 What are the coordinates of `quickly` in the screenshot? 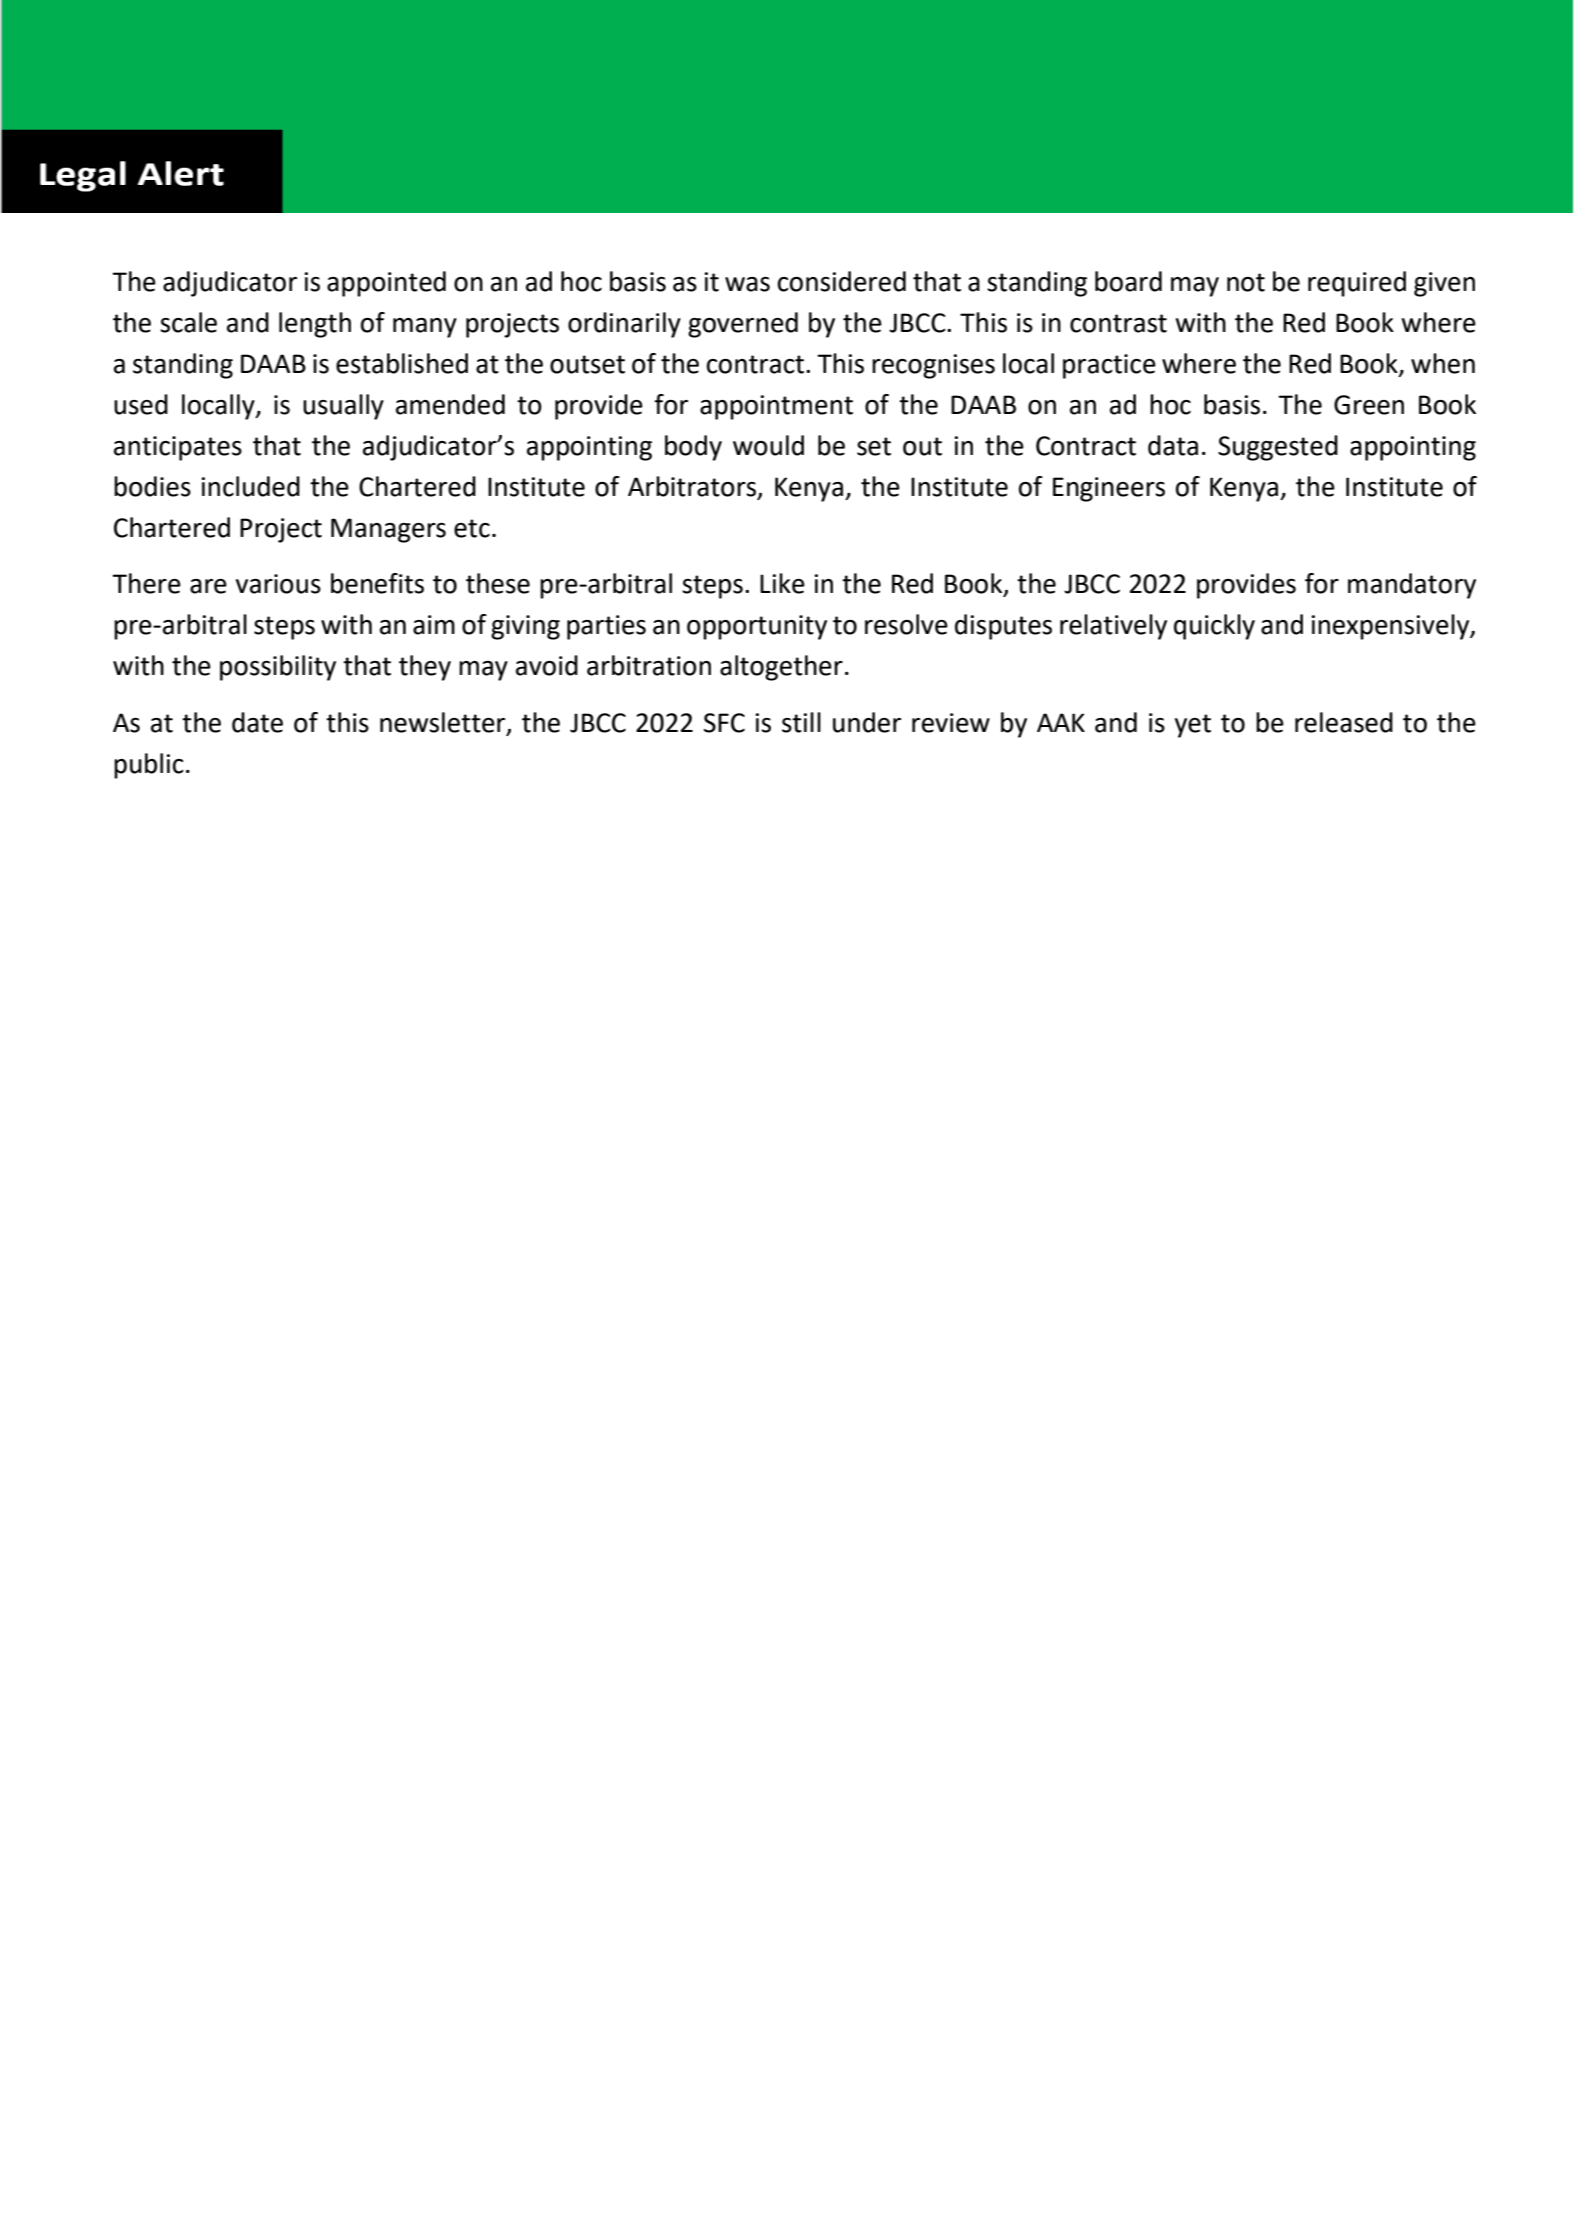 It's located at (1214, 627).
